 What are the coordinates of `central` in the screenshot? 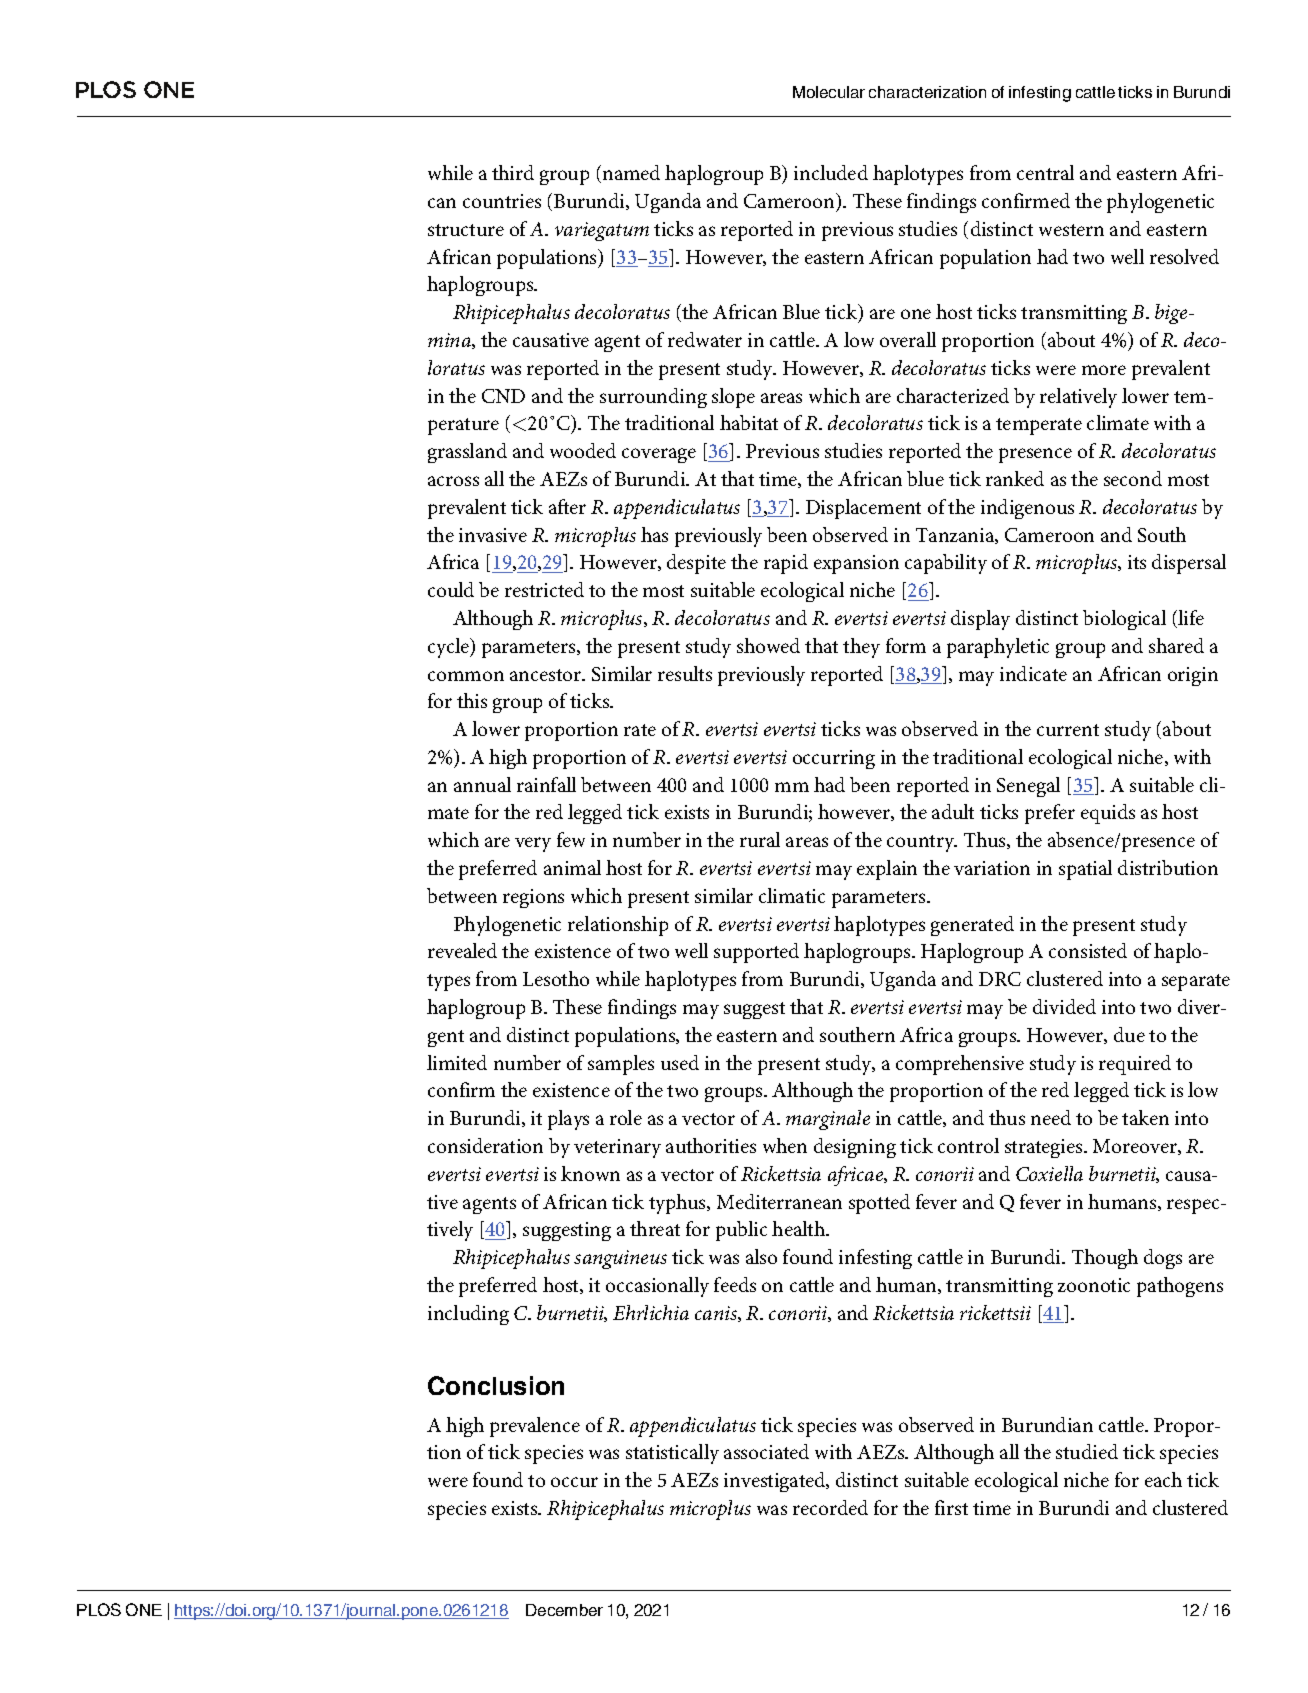 It's located at (1045, 172).
